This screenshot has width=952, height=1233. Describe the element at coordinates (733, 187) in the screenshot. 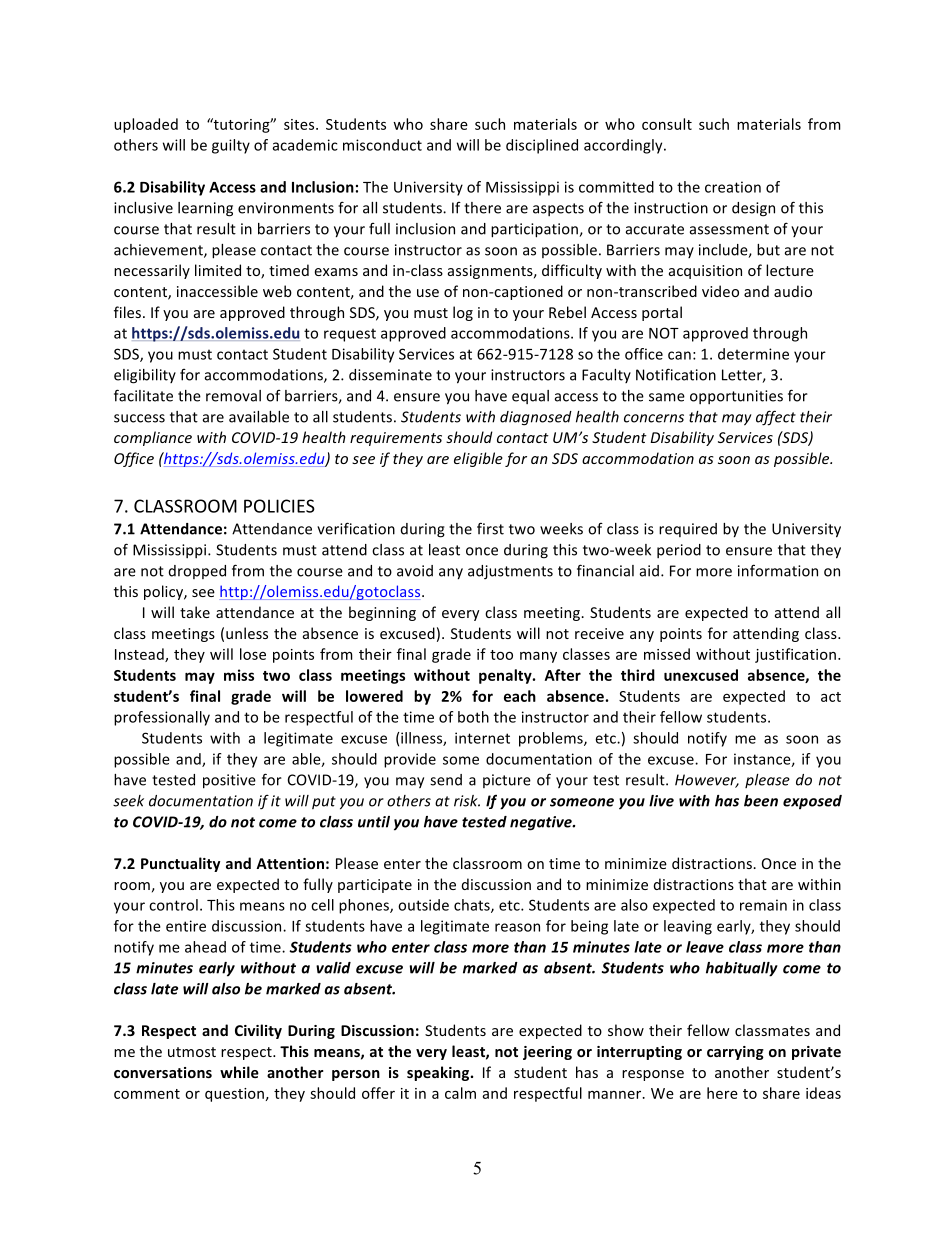

I see `creation` at that location.
